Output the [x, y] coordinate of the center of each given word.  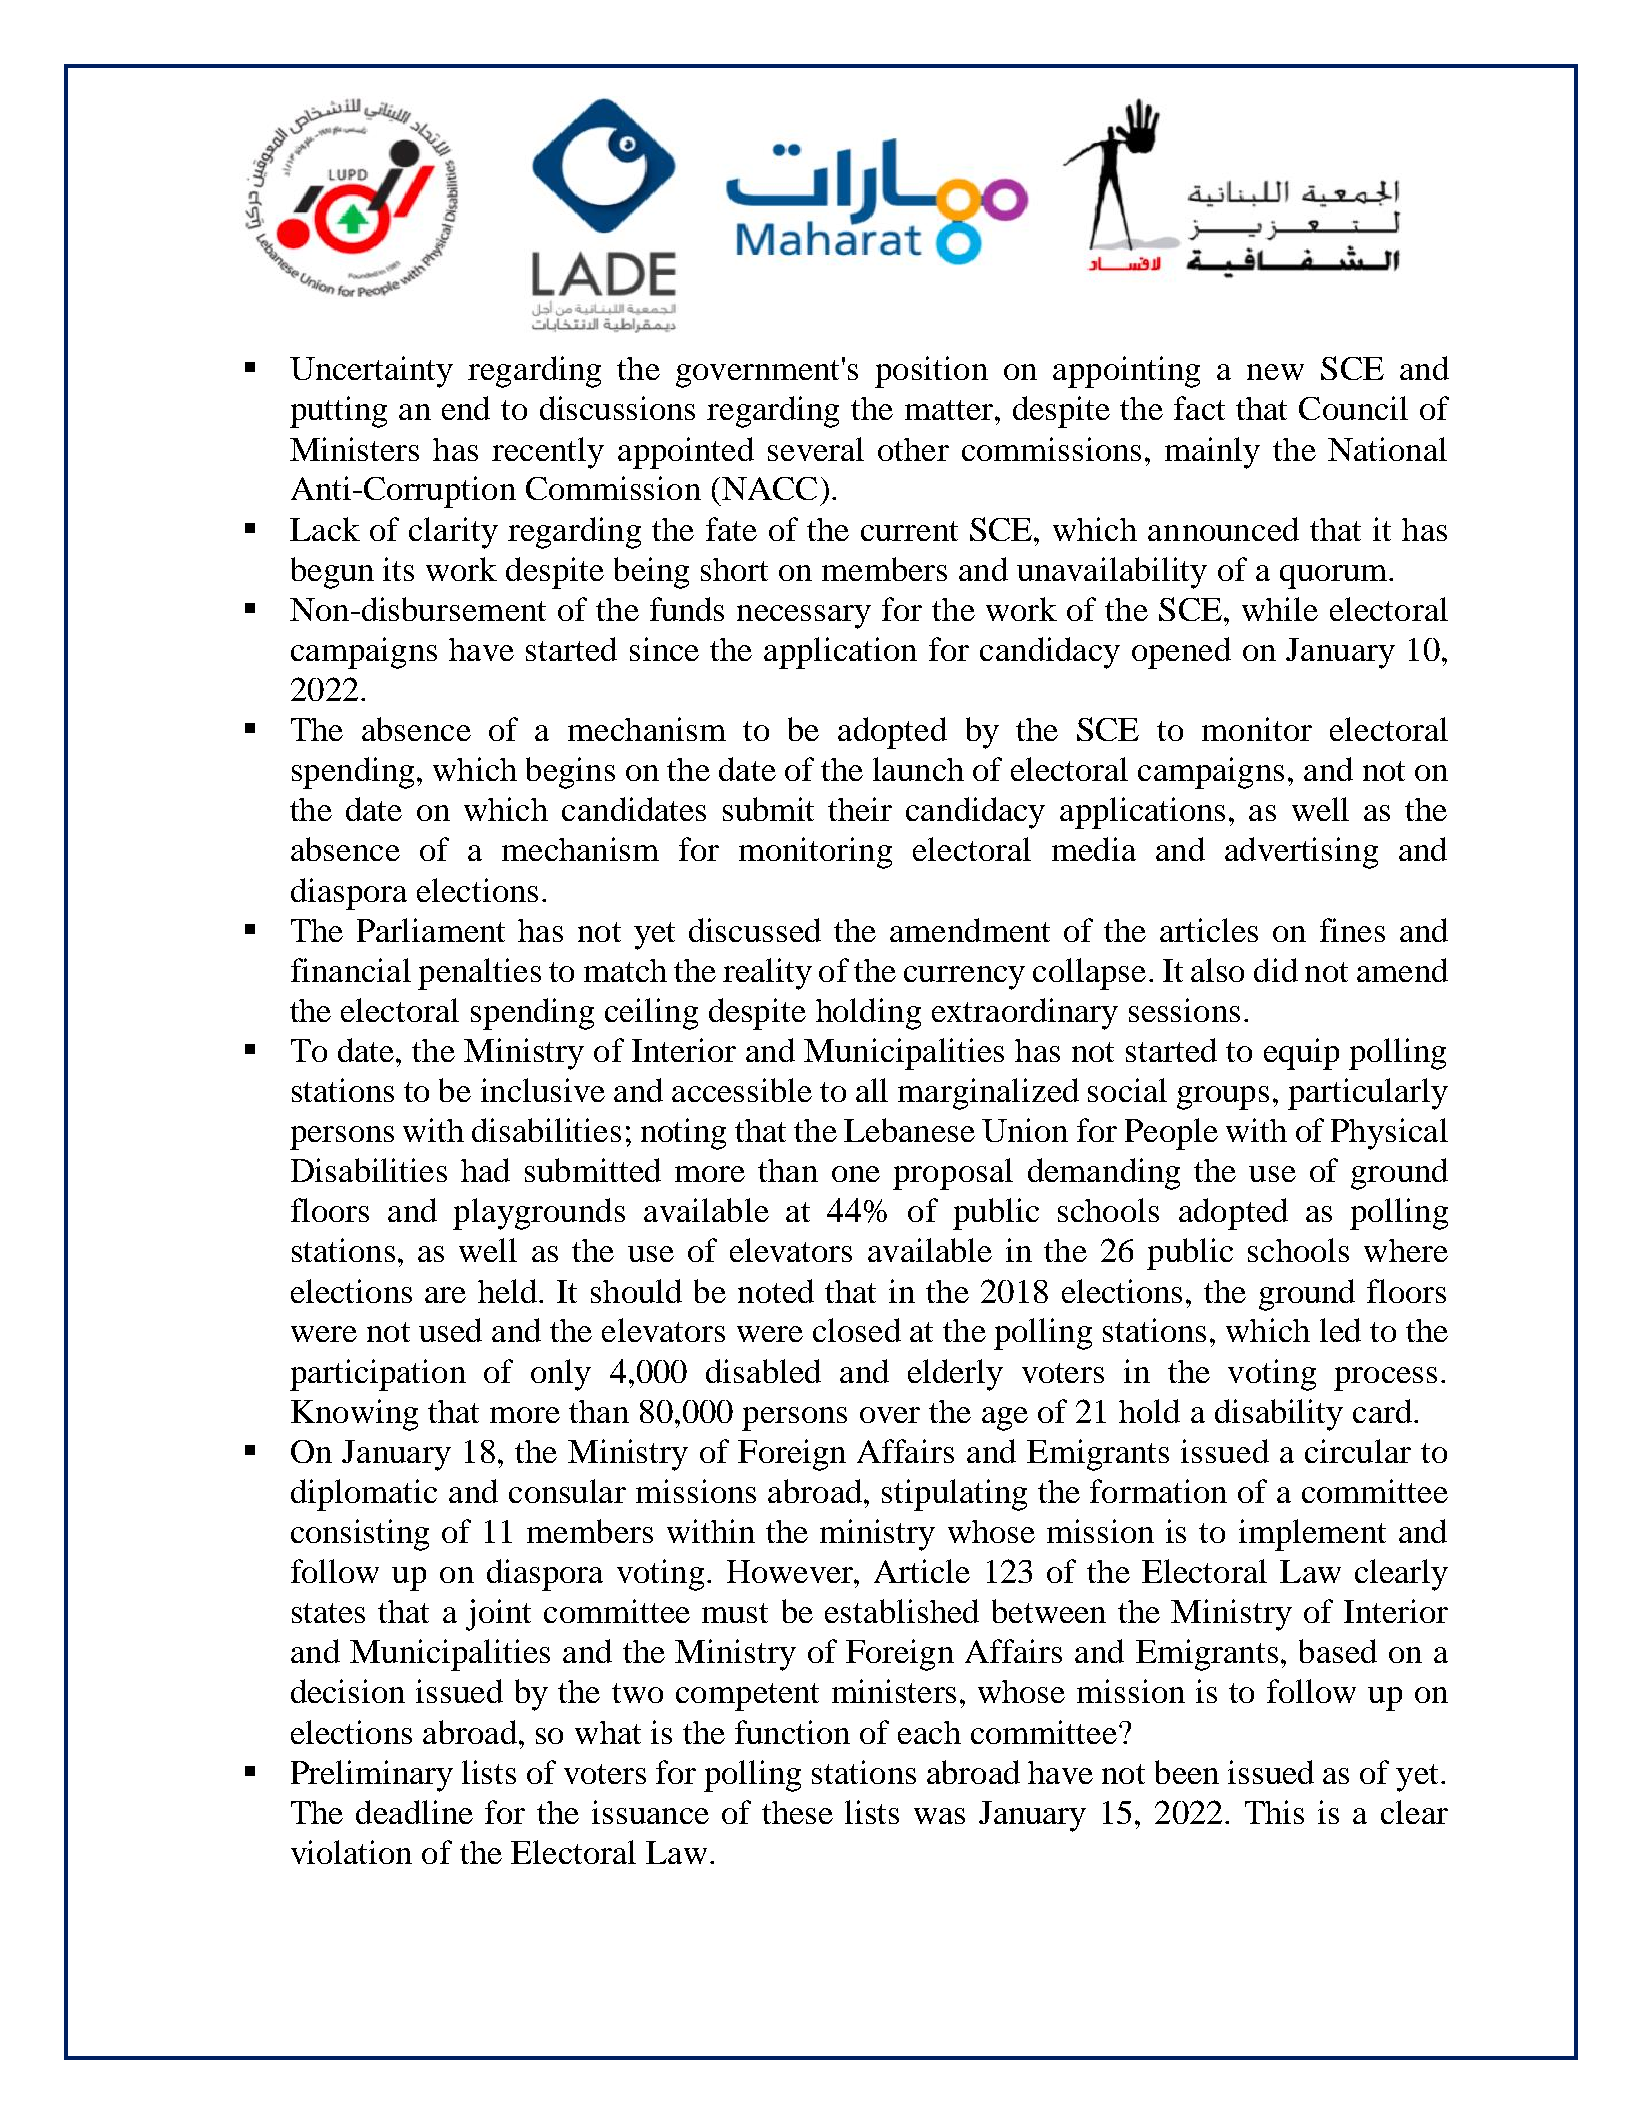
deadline [414, 1812]
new [1275, 372]
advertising [1301, 853]
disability [1279, 1415]
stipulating [954, 1495]
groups [1223, 1098]
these [797, 1812]
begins [570, 773]
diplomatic [364, 1495]
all [872, 1090]
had [485, 1170]
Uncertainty [371, 372]
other [913, 449]
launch [918, 769]
